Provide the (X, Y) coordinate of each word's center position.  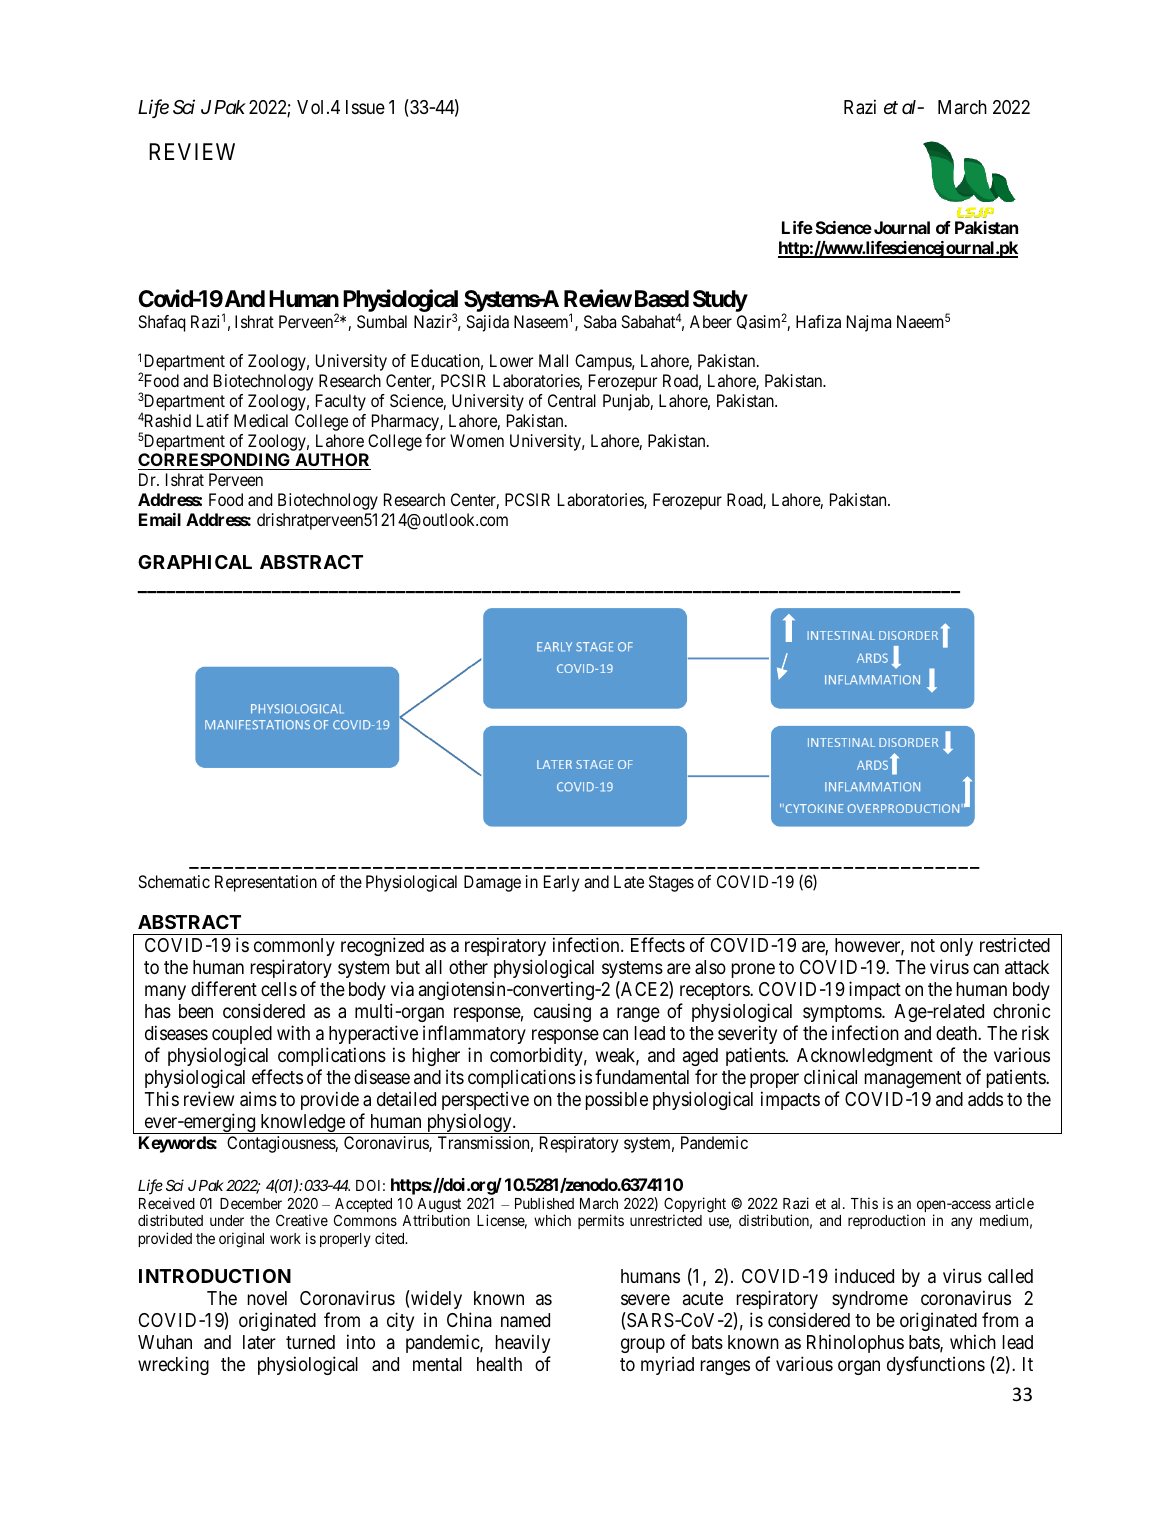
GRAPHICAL (195, 562)
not (923, 945)
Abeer (711, 321)
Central (572, 400)
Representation (266, 883)
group (643, 1345)
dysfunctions (936, 1365)
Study (720, 301)
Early (561, 883)
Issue (365, 107)
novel (267, 1298)
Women (477, 440)
